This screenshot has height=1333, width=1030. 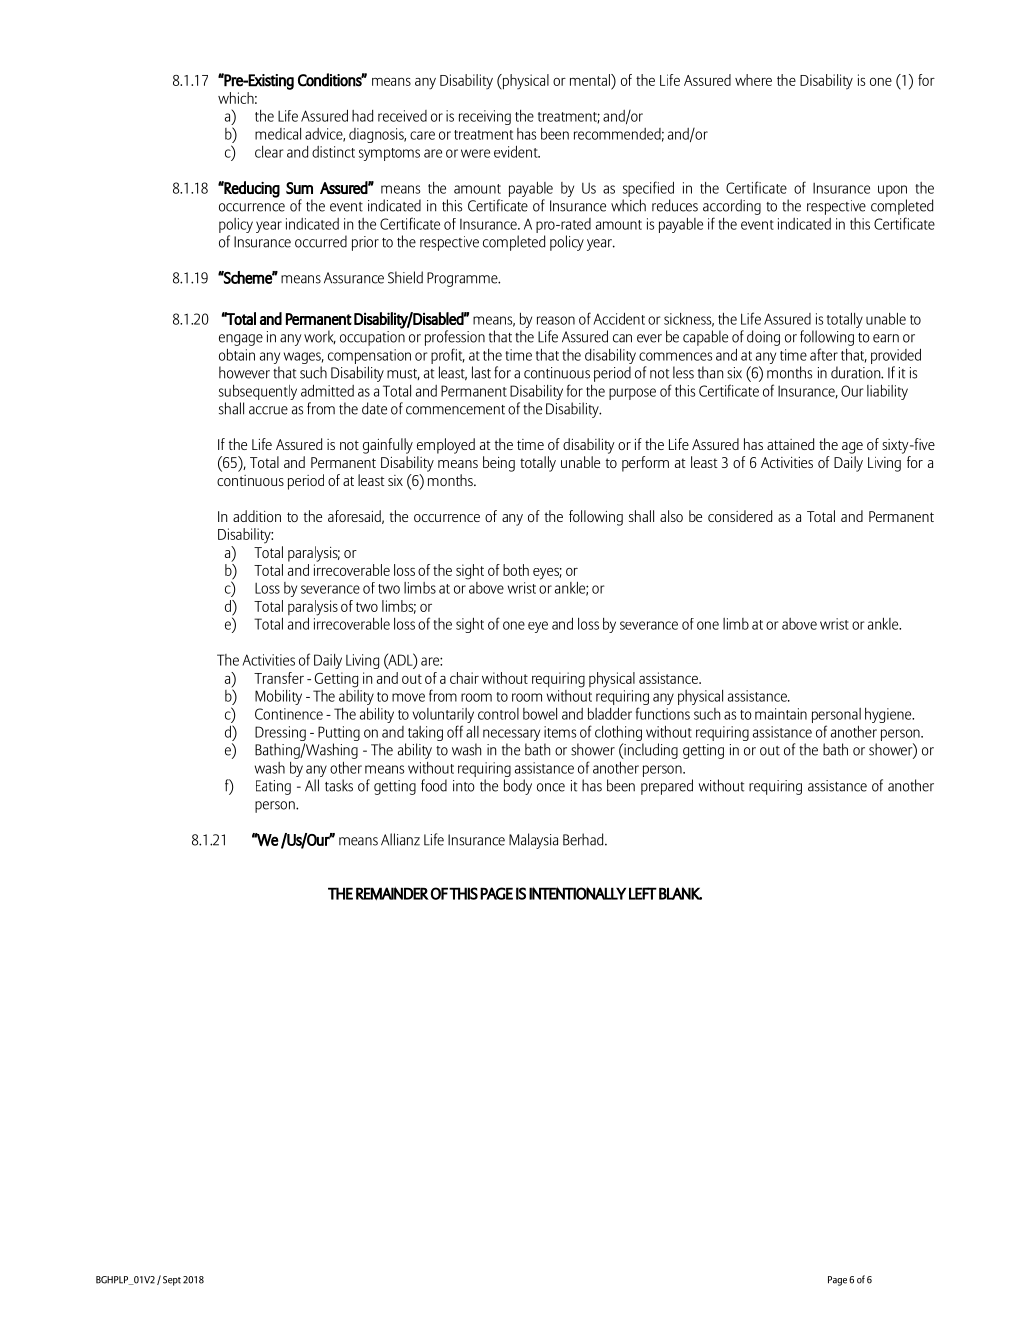 What do you see at coordinates (643, 893) in the screenshot?
I see `LEFT` at bounding box center [643, 893].
